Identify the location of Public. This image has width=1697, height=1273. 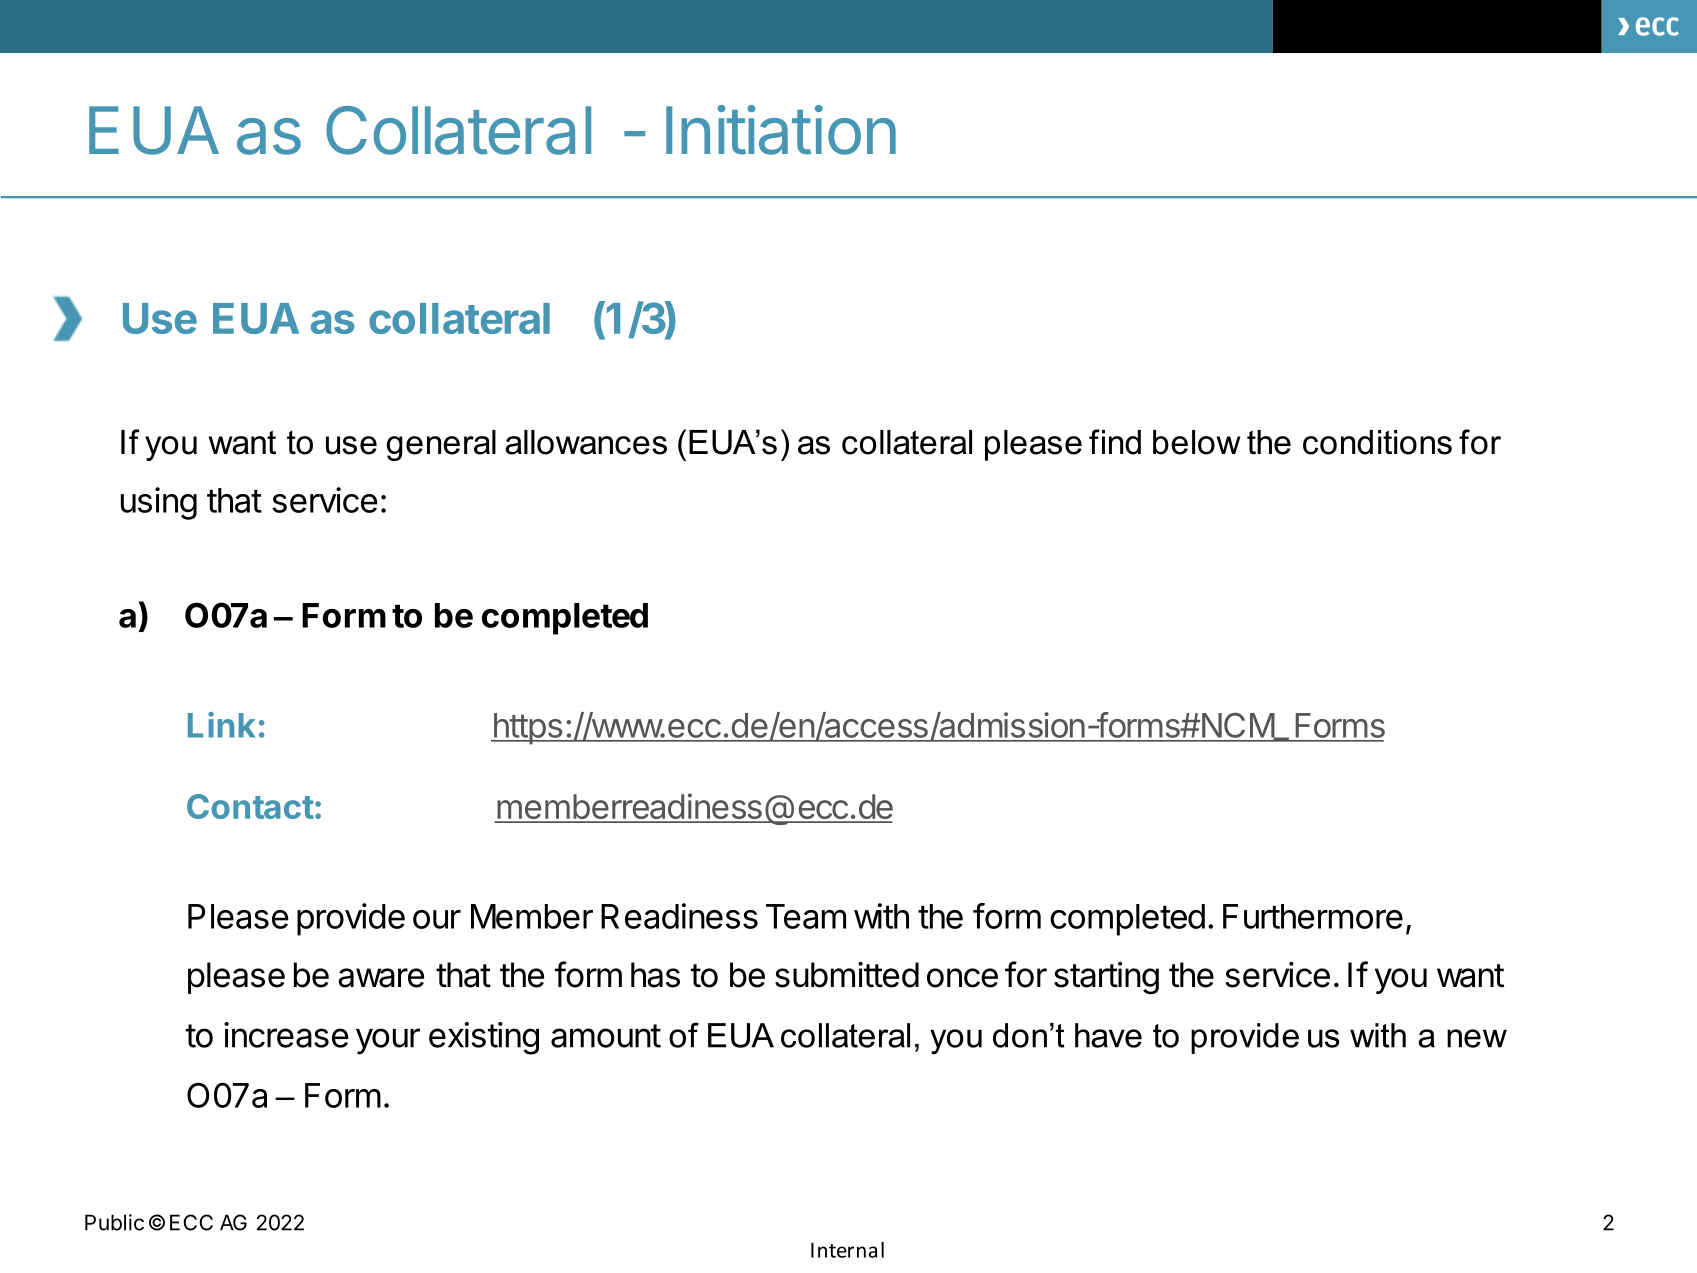
(114, 1222).
